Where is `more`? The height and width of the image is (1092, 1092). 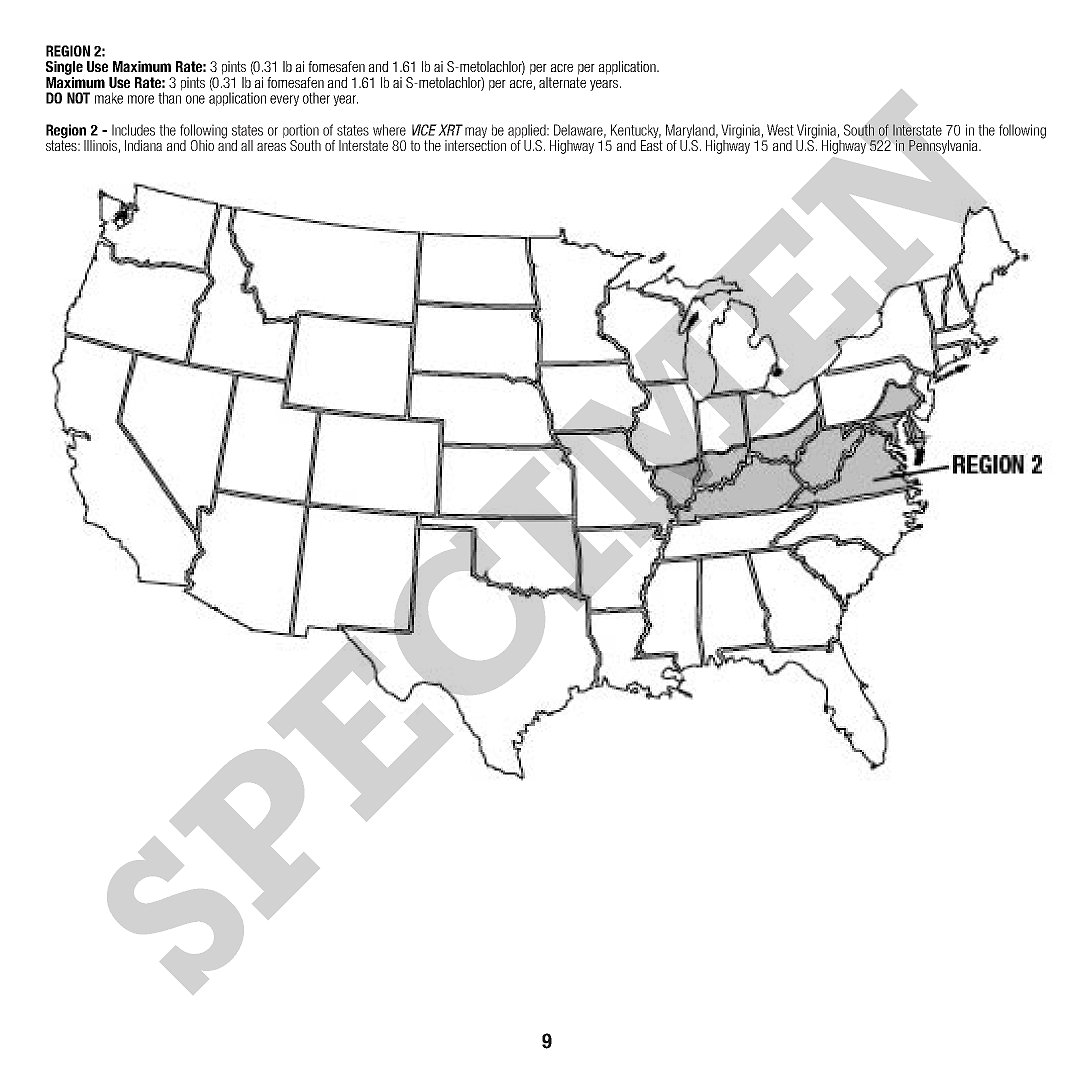
more is located at coordinates (141, 99).
